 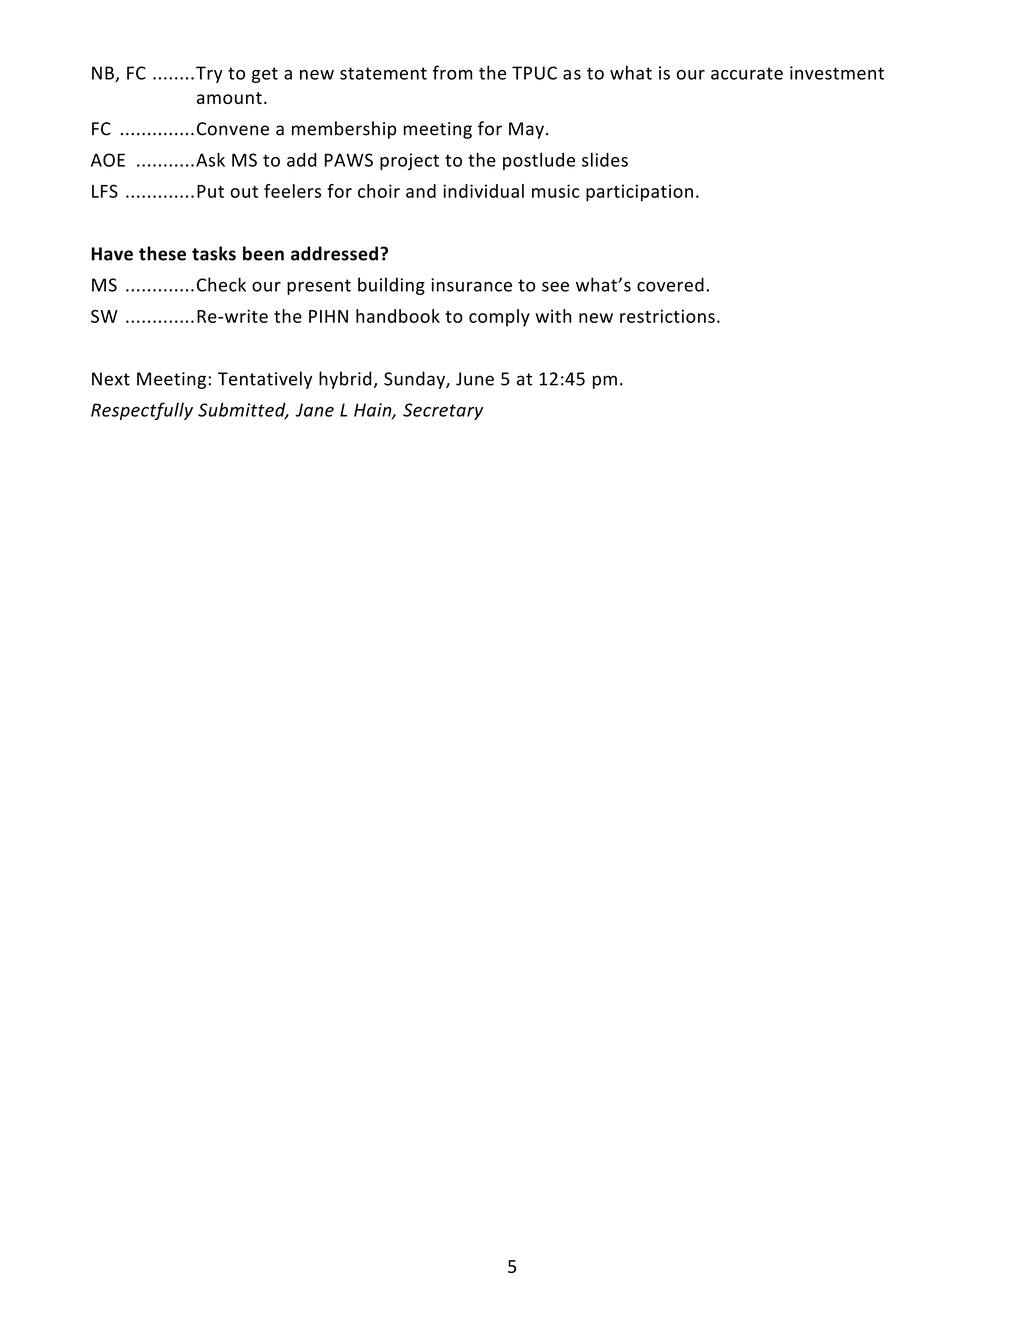 What do you see at coordinates (639, 193) in the page?
I see `participation` at bounding box center [639, 193].
